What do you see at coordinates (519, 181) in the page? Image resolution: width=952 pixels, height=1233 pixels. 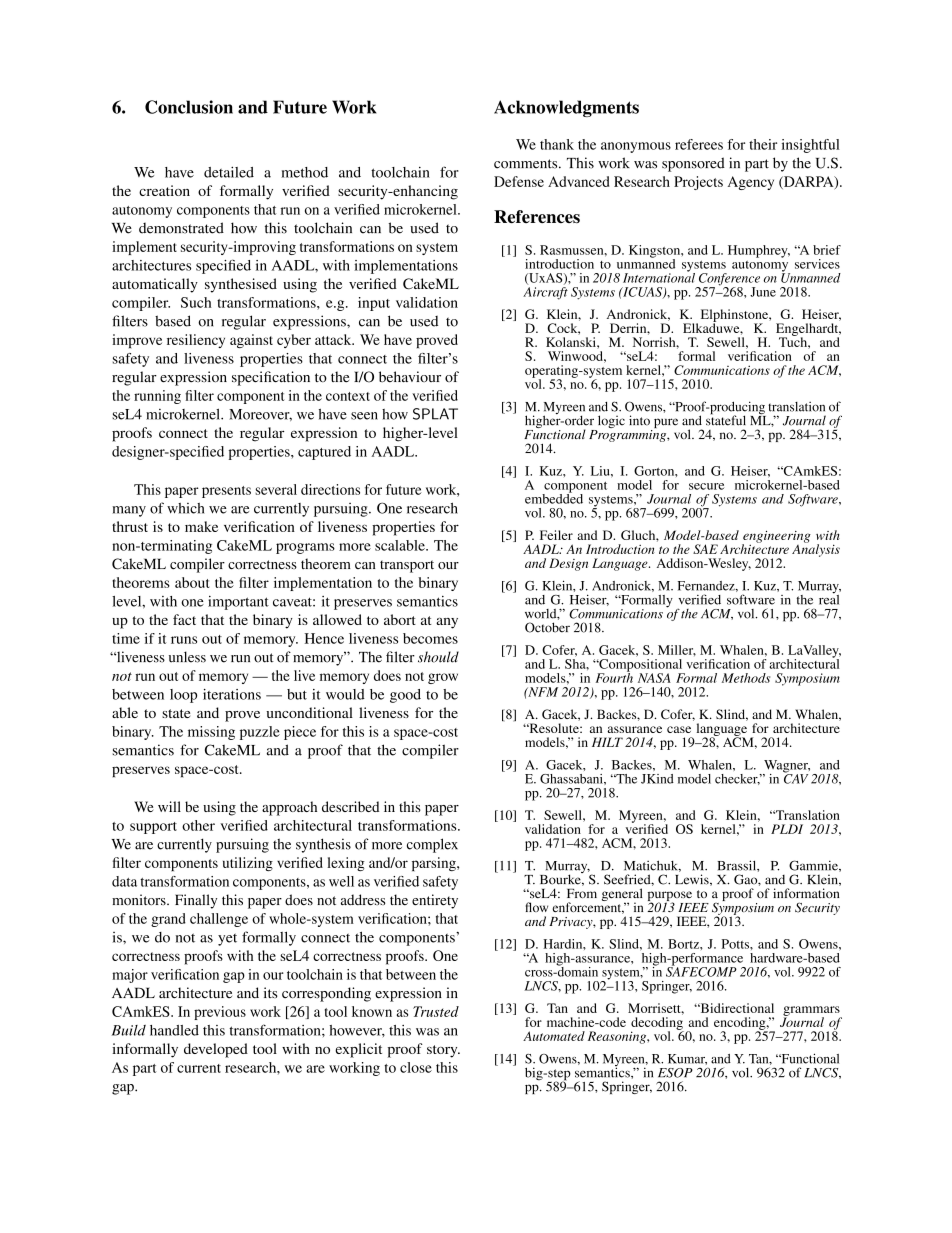 I see `Defense` at bounding box center [519, 181].
